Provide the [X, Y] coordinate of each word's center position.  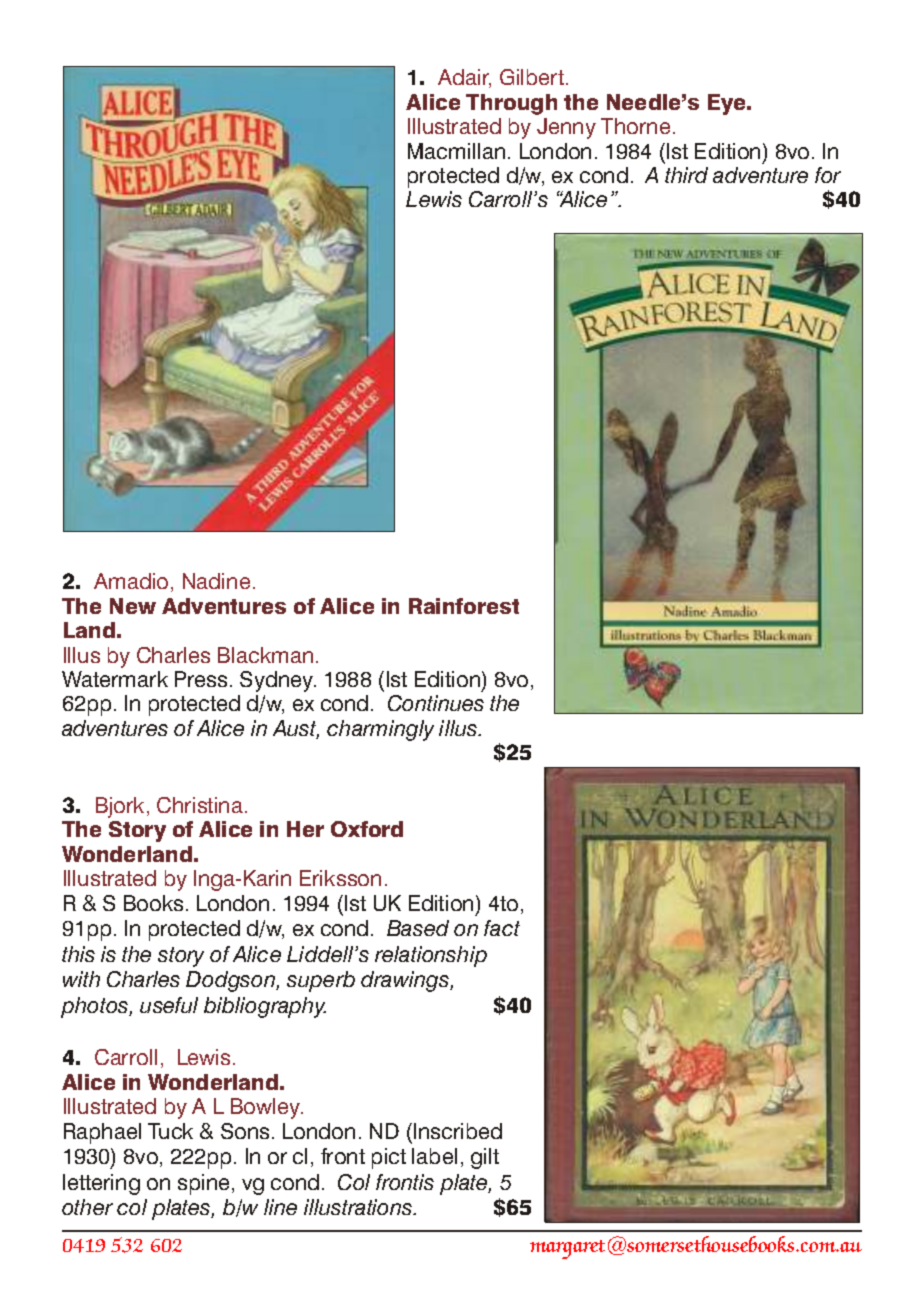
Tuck [170, 1131]
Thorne [635, 126]
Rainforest [464, 606]
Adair [464, 78]
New [133, 606]
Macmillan [456, 151]
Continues [436, 703]
